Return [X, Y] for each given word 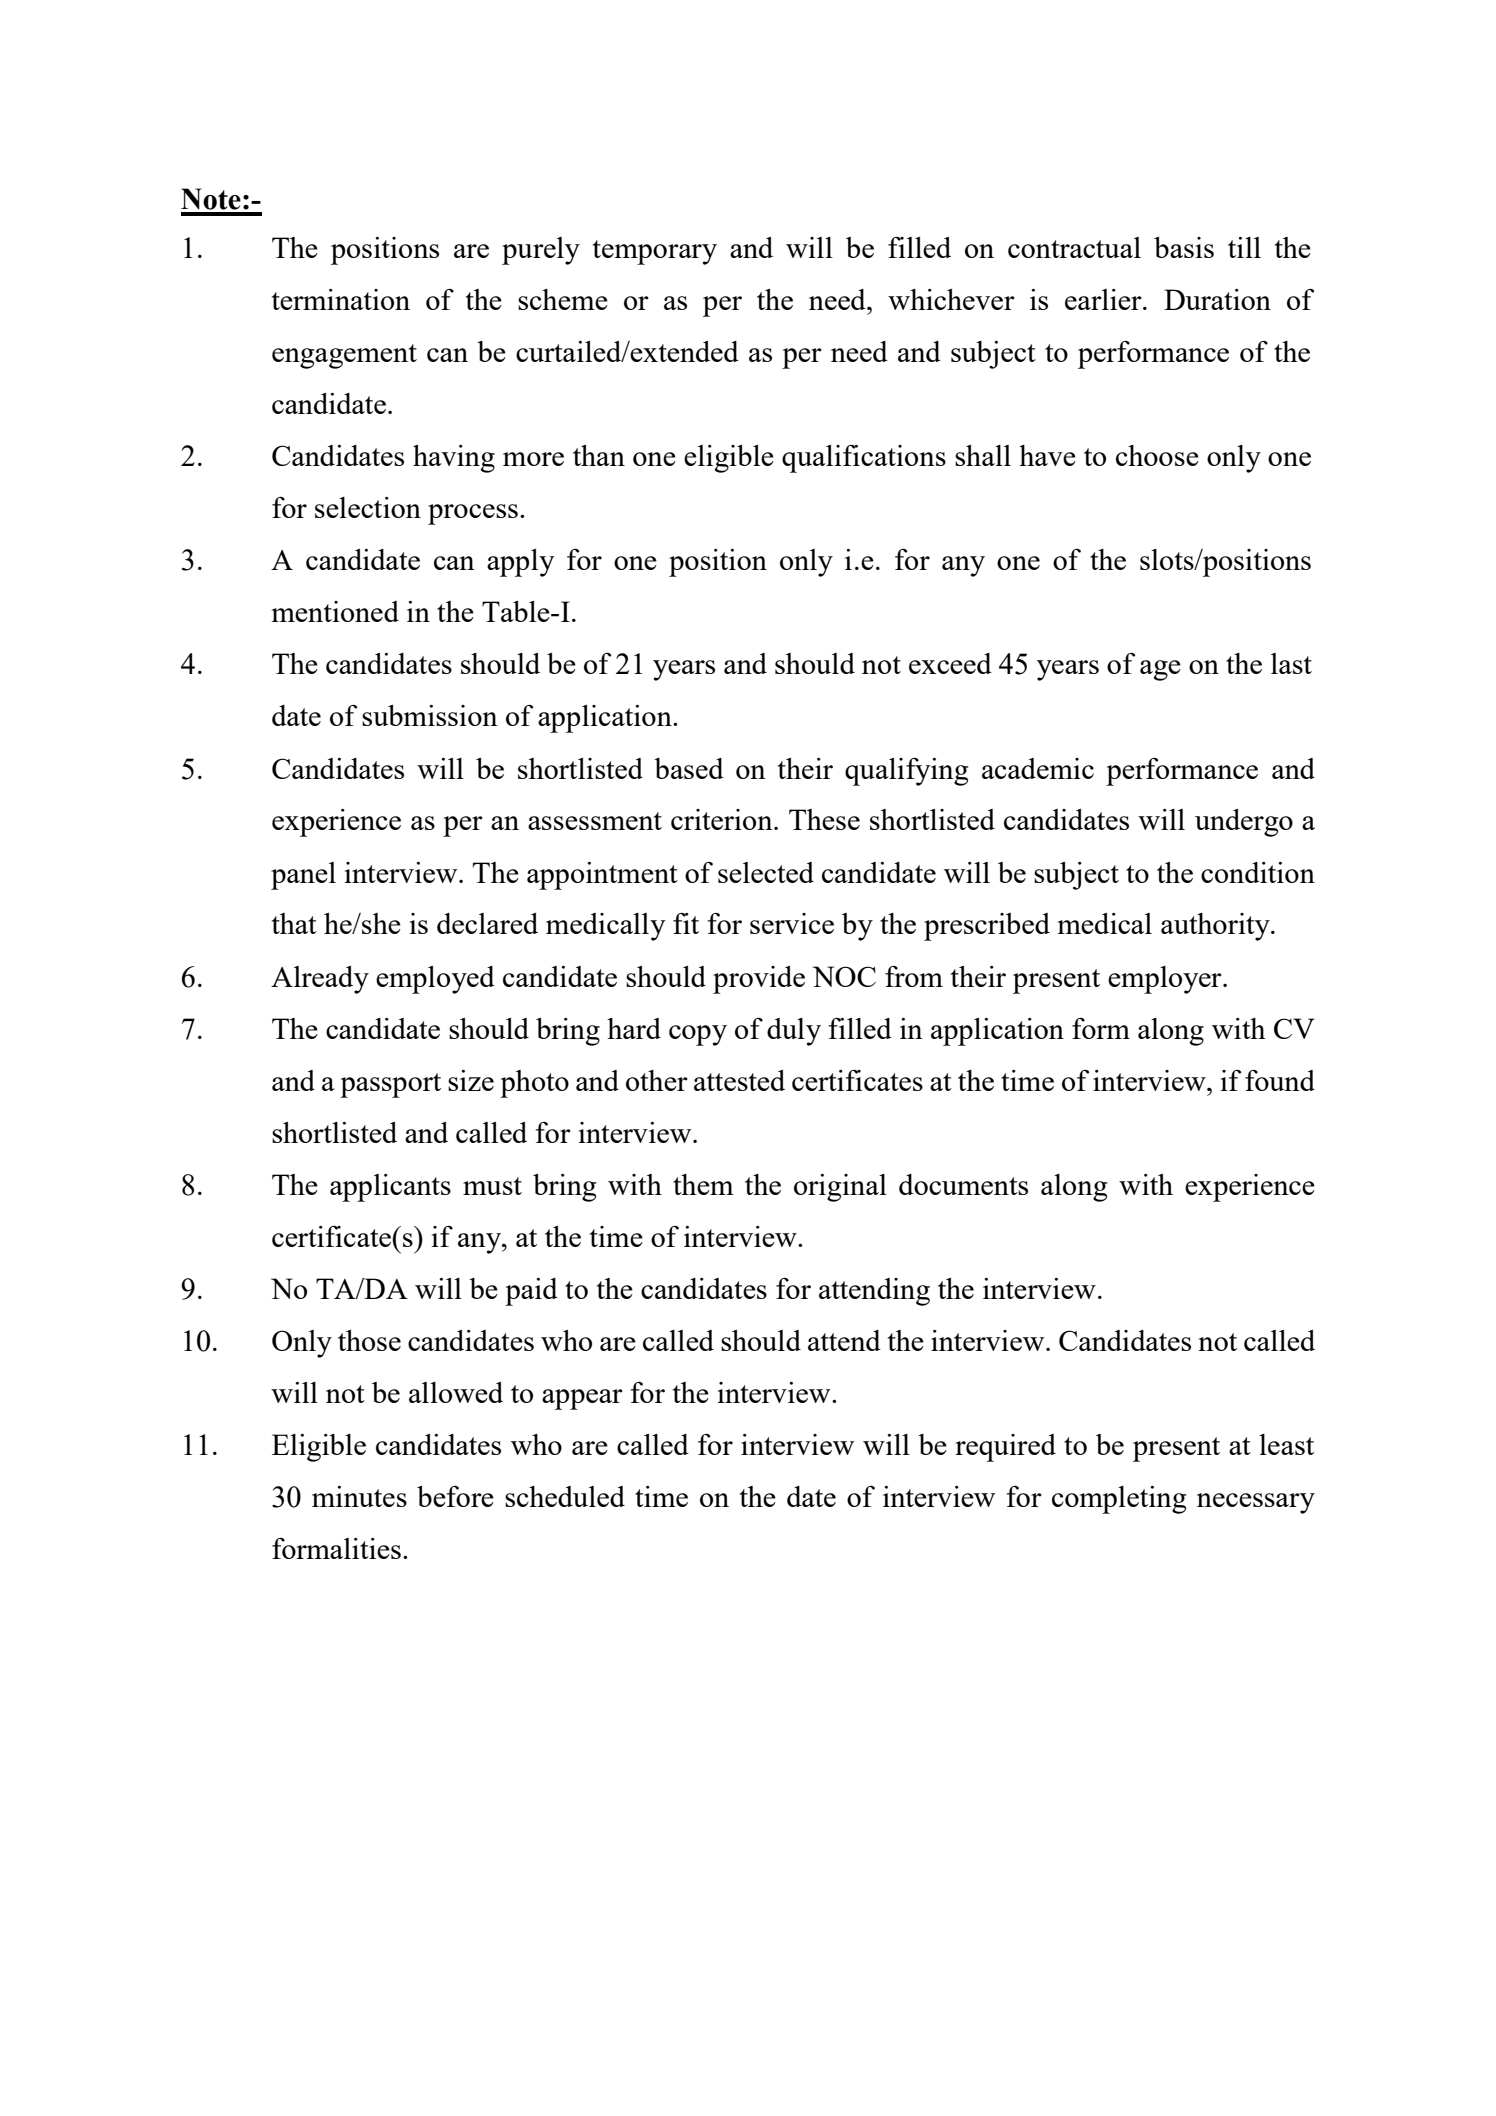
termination [341, 299]
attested [739, 1080]
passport [390, 1085]
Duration [1217, 299]
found [1280, 1080]
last [1291, 663]
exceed [950, 663]
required [1005, 1448]
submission [430, 715]
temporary [655, 252]
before [455, 1496]
